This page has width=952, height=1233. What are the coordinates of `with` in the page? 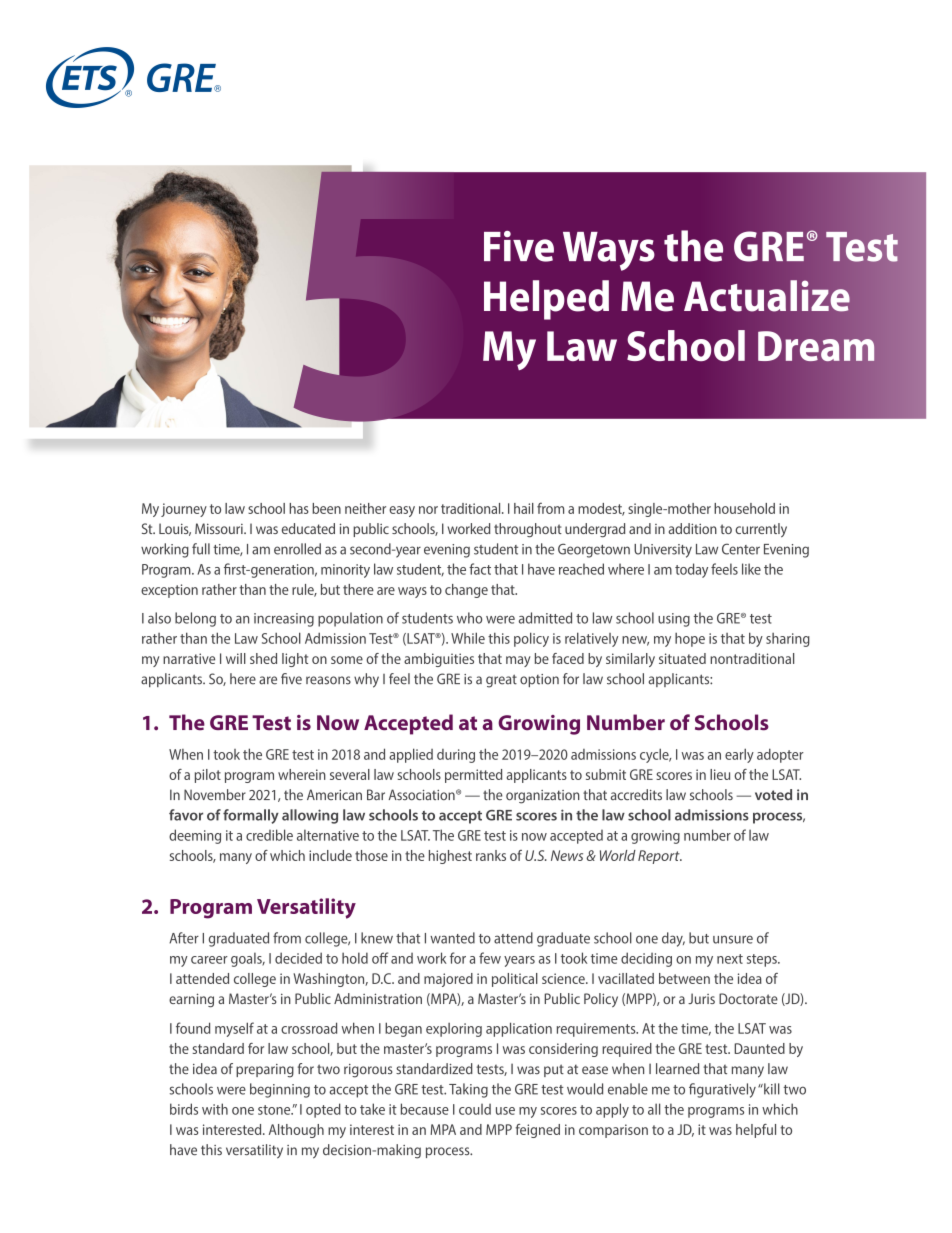 It's located at (215, 1109).
